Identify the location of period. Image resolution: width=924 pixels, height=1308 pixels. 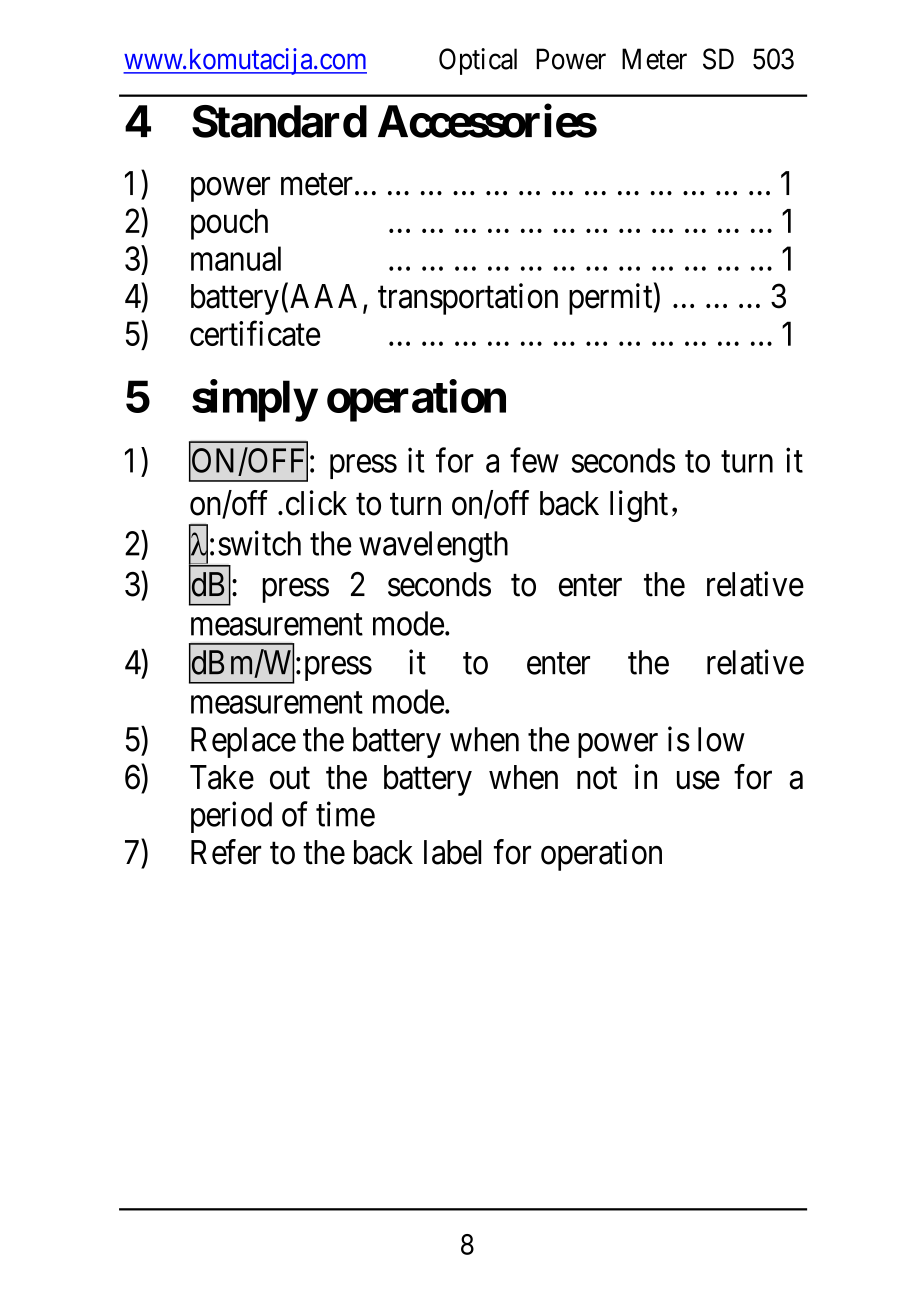
(231, 817).
